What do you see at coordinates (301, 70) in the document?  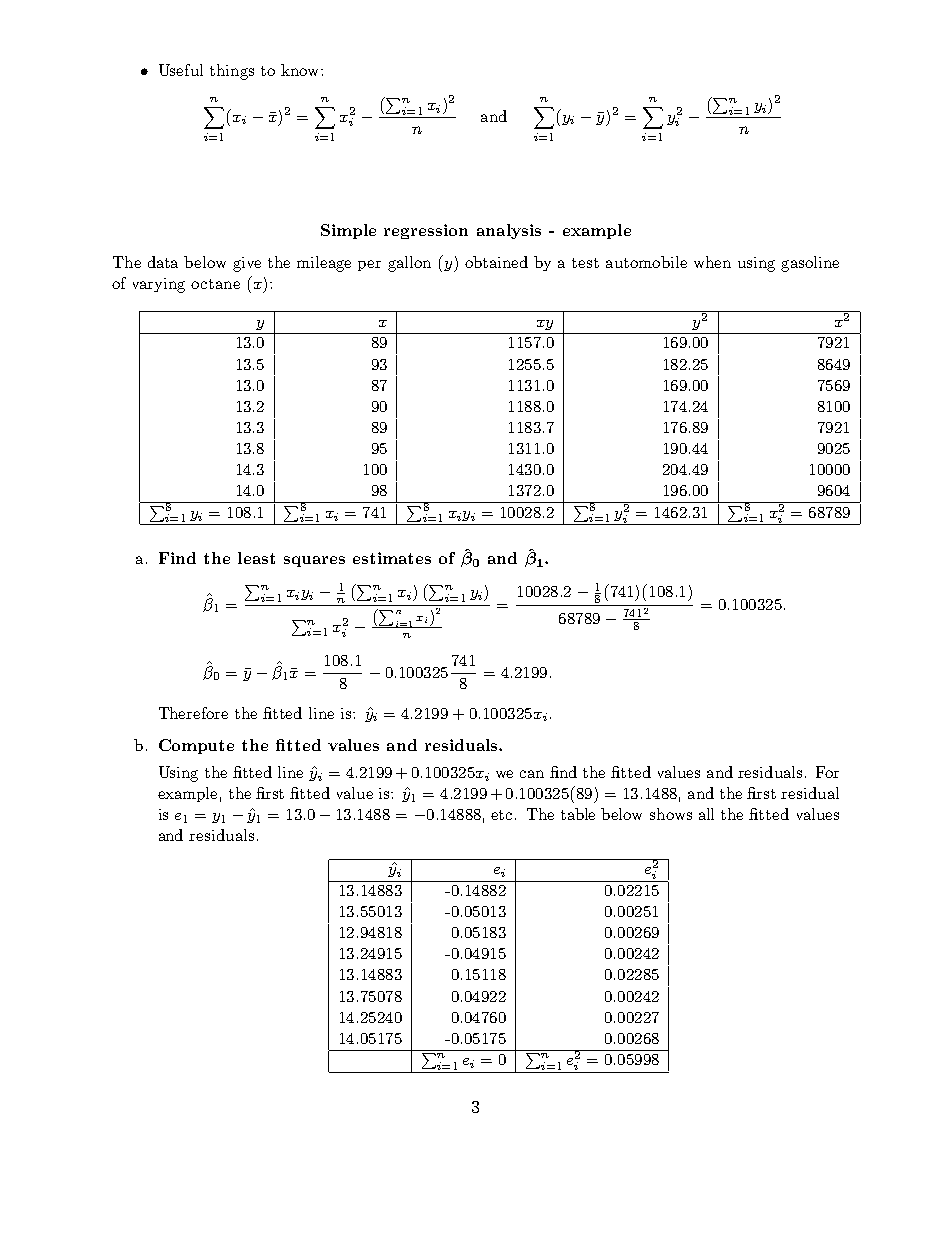 I see `know` at bounding box center [301, 70].
